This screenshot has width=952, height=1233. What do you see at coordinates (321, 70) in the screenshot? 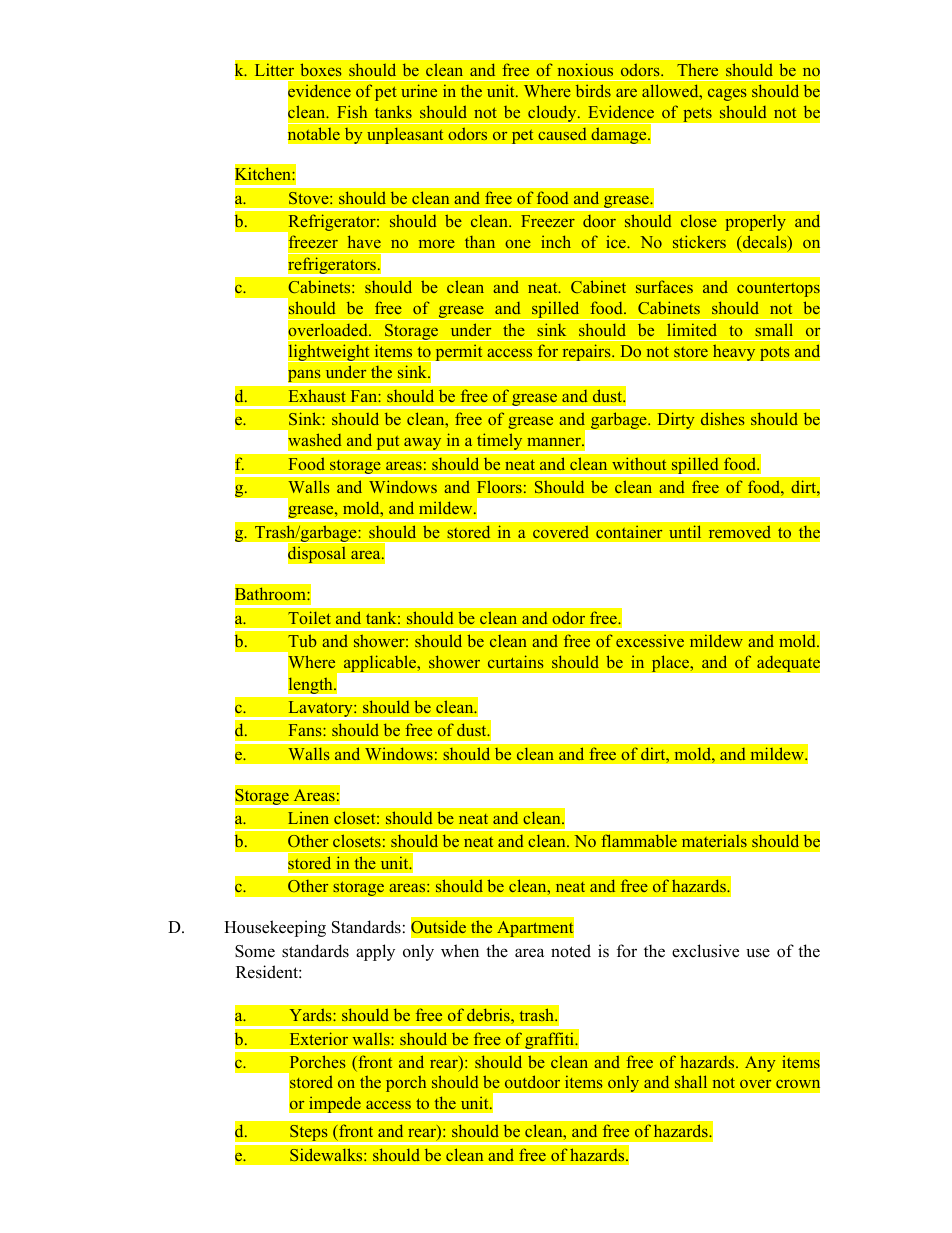
I see `boxes` at bounding box center [321, 70].
